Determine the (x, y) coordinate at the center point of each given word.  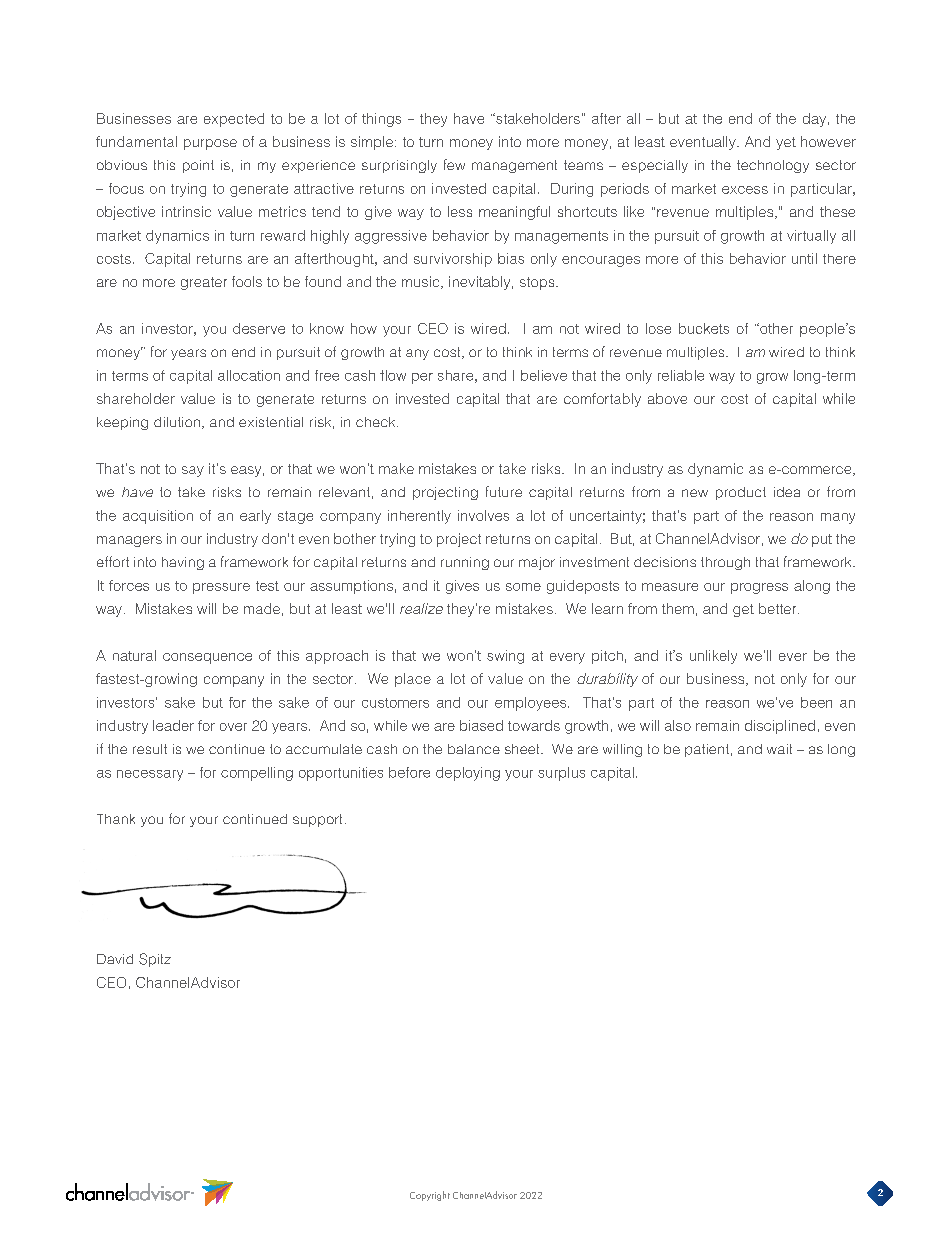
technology (773, 166)
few (454, 164)
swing (505, 657)
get (743, 610)
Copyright (430, 1196)
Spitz (155, 960)
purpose (210, 144)
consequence (207, 658)
